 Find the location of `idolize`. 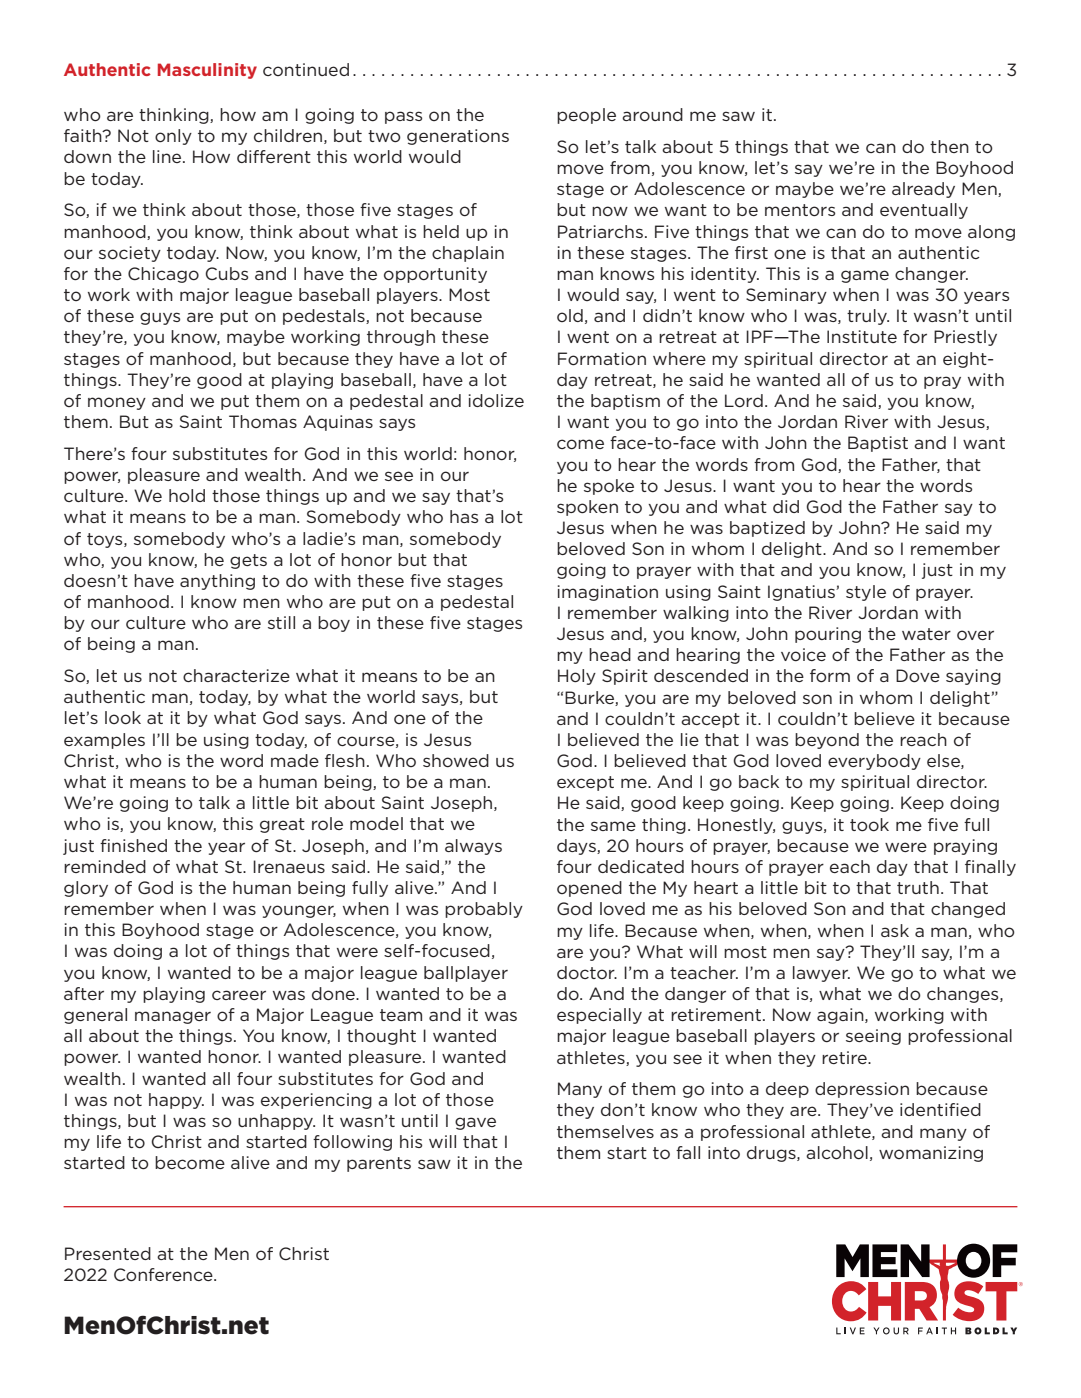

idolize is located at coordinates (496, 400).
